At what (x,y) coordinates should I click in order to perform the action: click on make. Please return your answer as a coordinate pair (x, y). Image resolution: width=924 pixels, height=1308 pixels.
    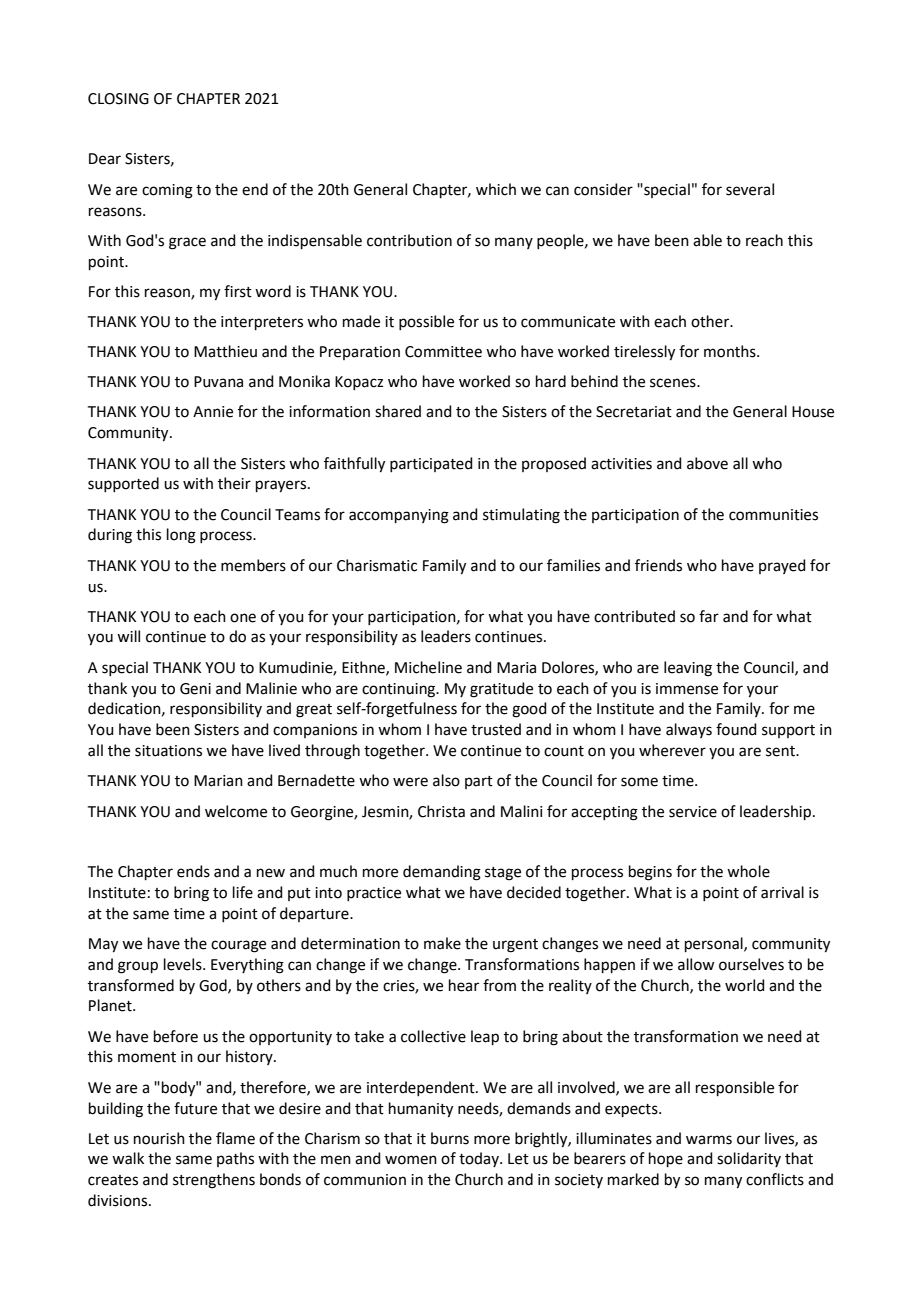
    Looking at the image, I should click on (442, 943).
